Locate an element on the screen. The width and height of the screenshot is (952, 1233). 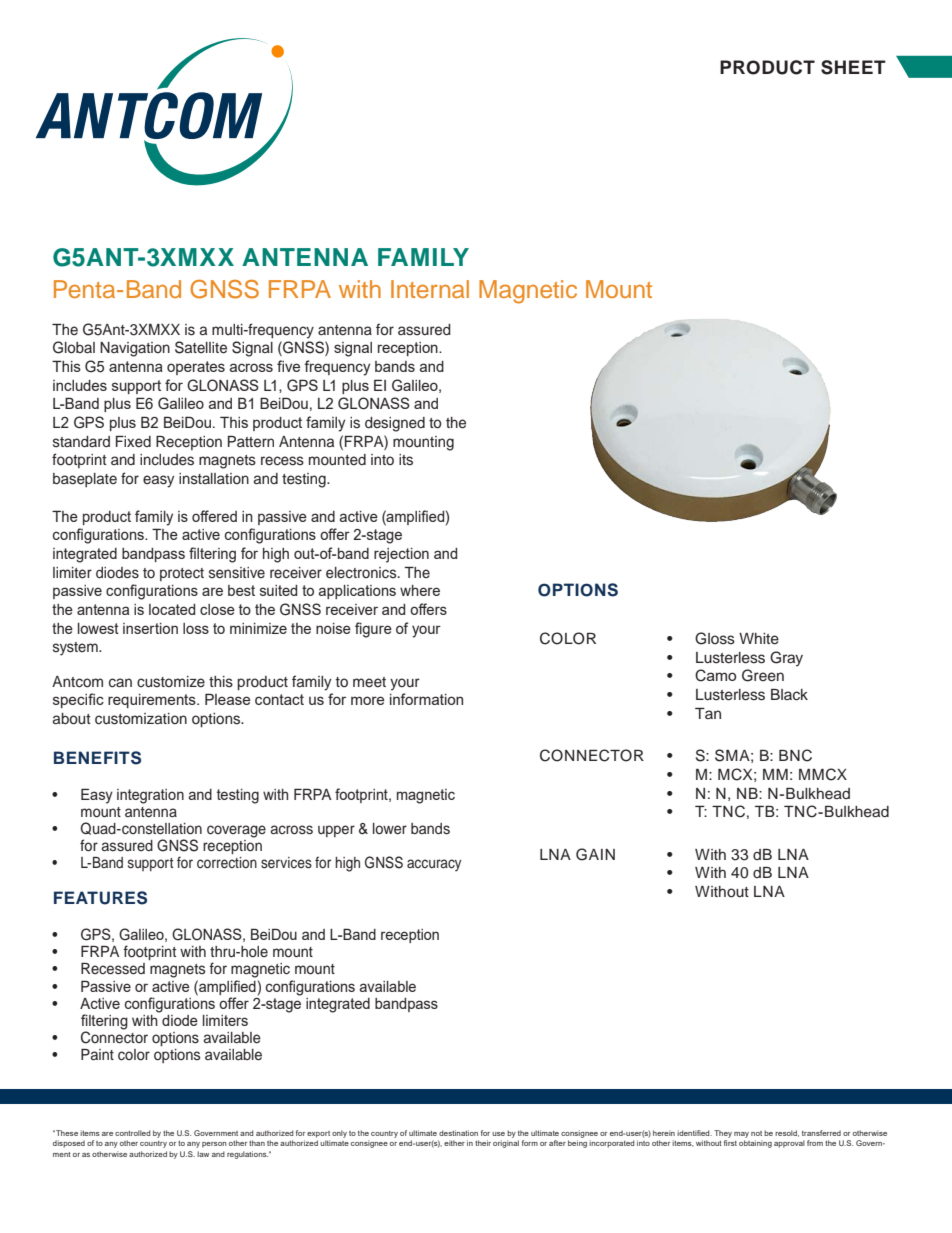
Navigation is located at coordinates (135, 349).
